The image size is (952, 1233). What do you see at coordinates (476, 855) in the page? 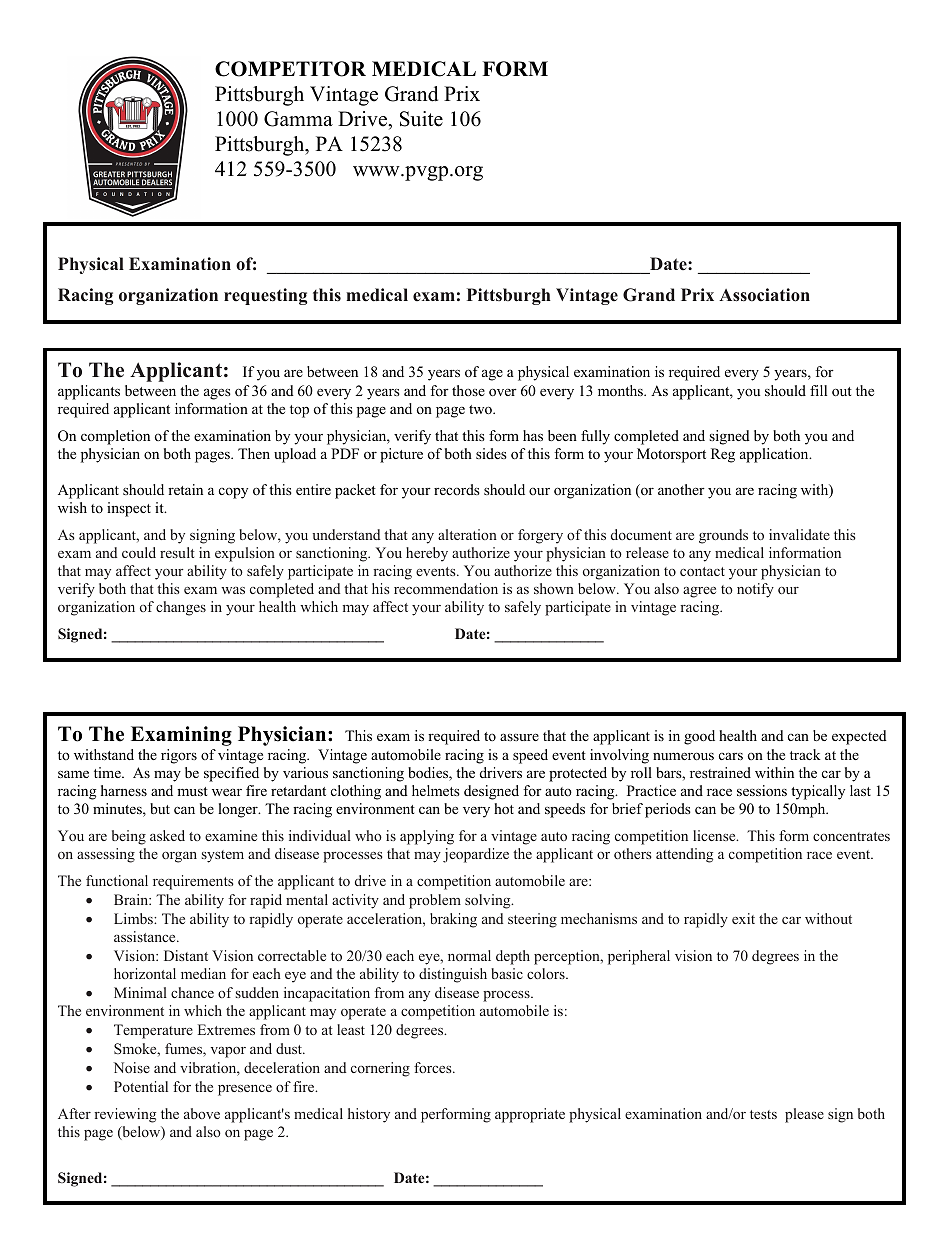
I see `jeopardize` at bounding box center [476, 855].
